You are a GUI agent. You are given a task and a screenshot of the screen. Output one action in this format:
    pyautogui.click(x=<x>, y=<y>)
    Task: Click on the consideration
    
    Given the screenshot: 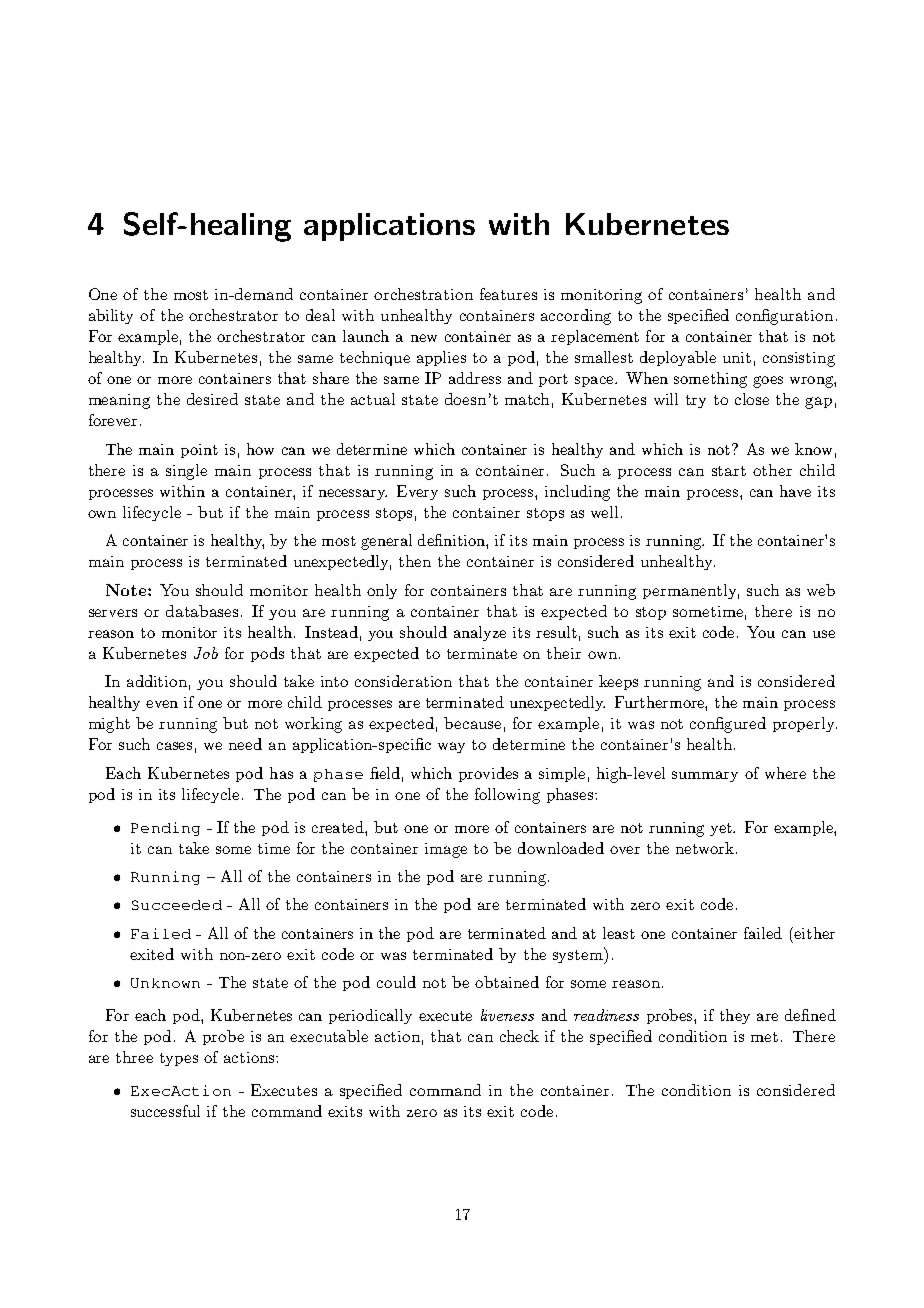 What is the action you would take?
    pyautogui.click(x=403, y=681)
